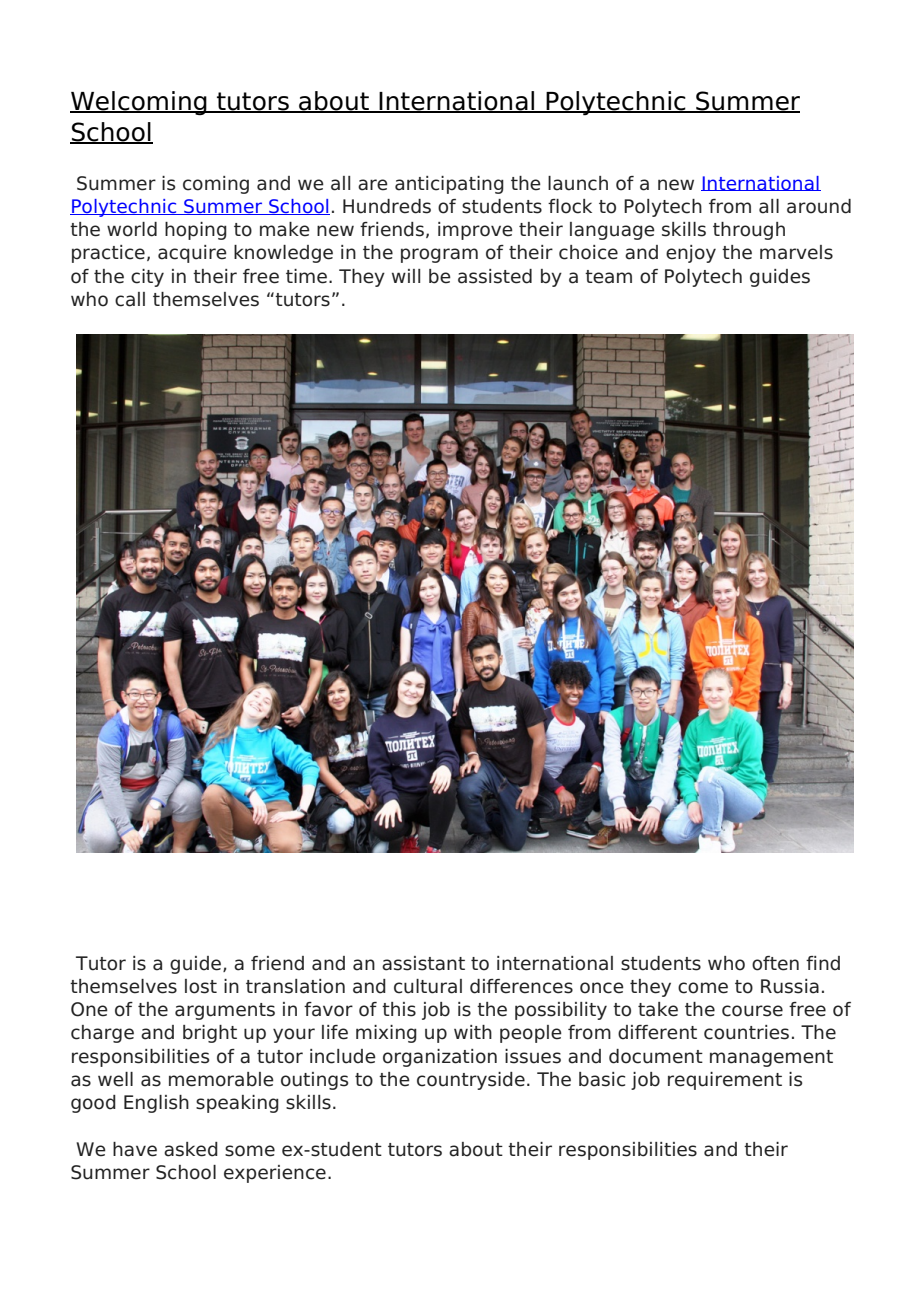  Describe the element at coordinates (471, 1081) in the screenshot. I see `countryside` at that location.
